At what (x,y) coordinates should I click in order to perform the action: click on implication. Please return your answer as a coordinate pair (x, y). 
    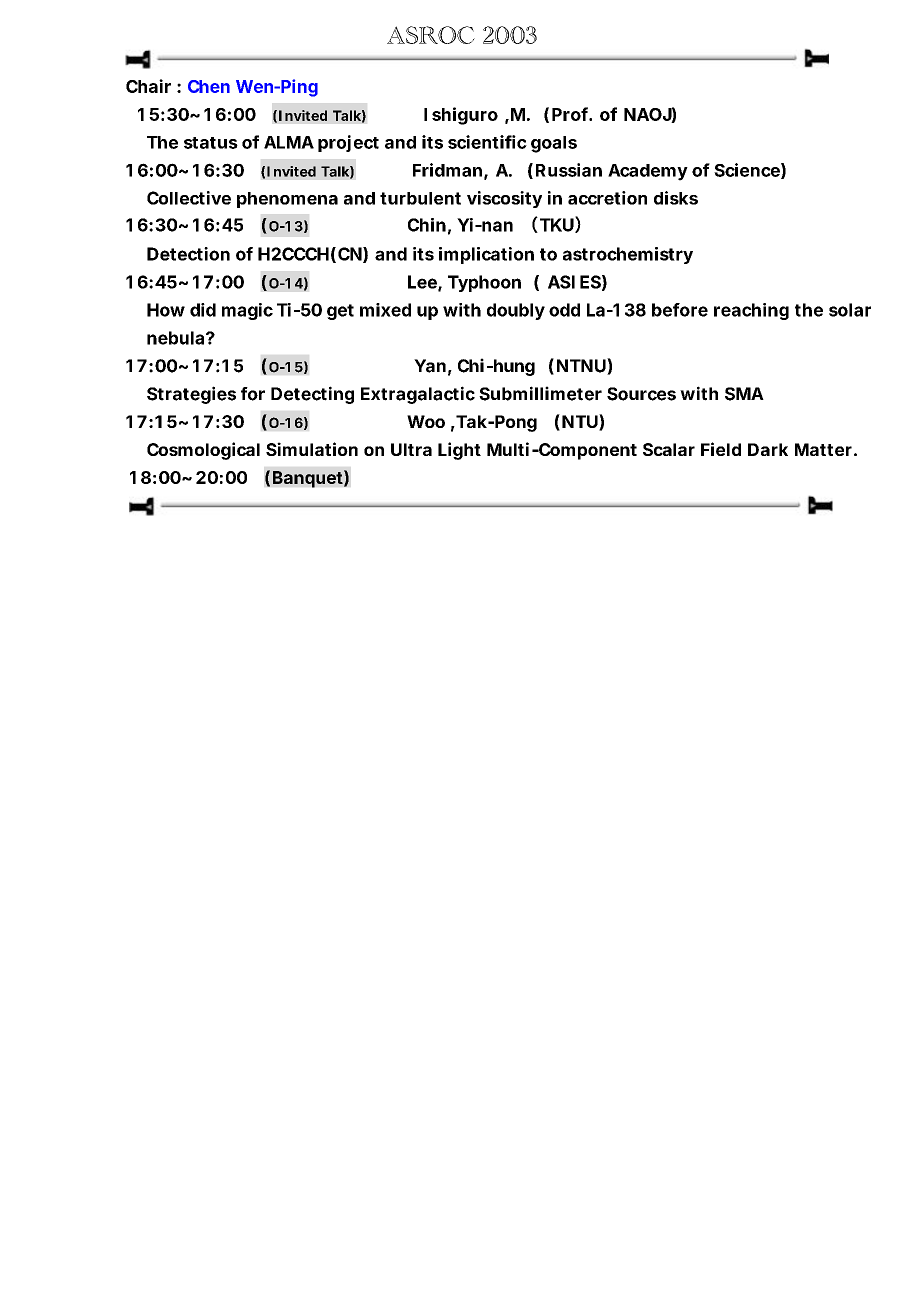
    Looking at the image, I should click on (486, 255).
